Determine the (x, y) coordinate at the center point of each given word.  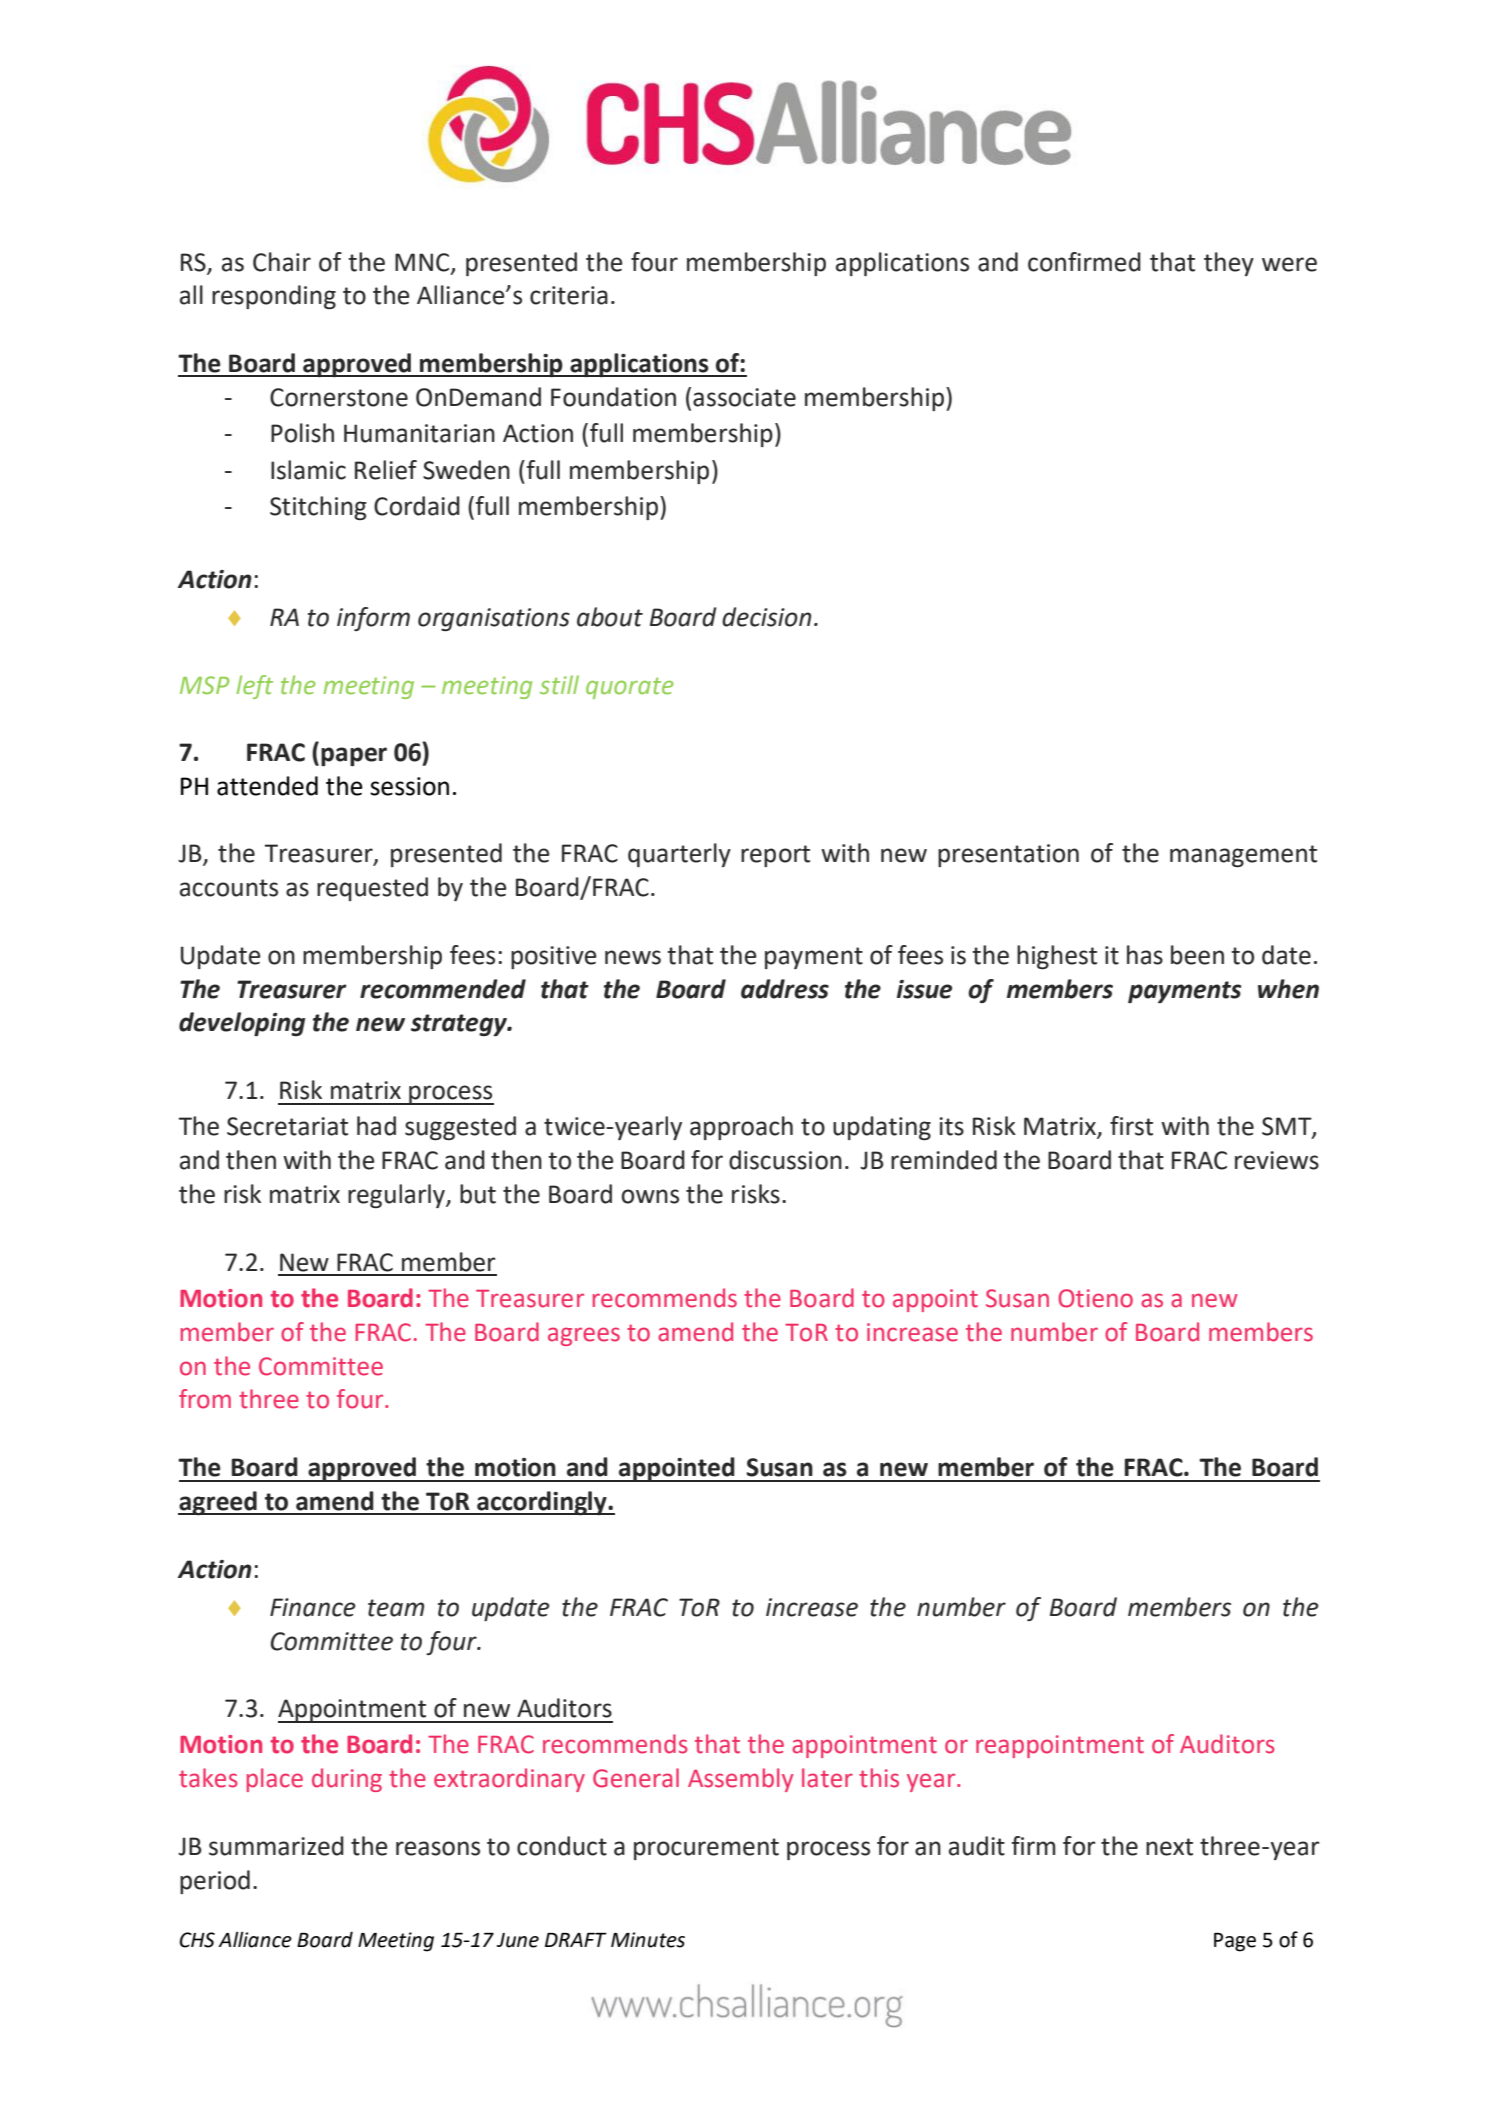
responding (274, 297)
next (1169, 1847)
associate (744, 397)
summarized (276, 1846)
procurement (706, 1849)
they (1229, 264)
